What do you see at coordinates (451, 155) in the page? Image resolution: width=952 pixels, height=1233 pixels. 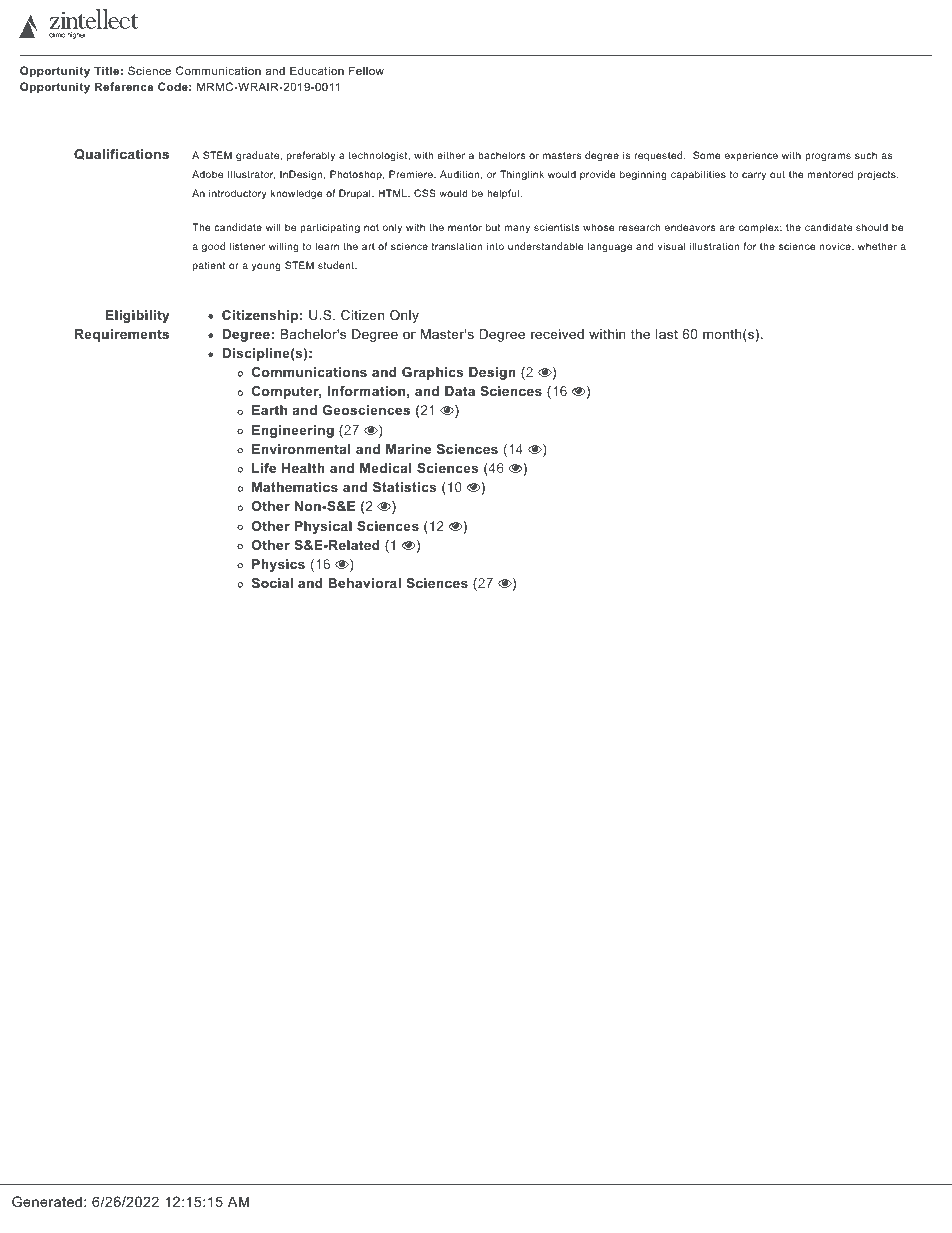 I see `either` at bounding box center [451, 155].
